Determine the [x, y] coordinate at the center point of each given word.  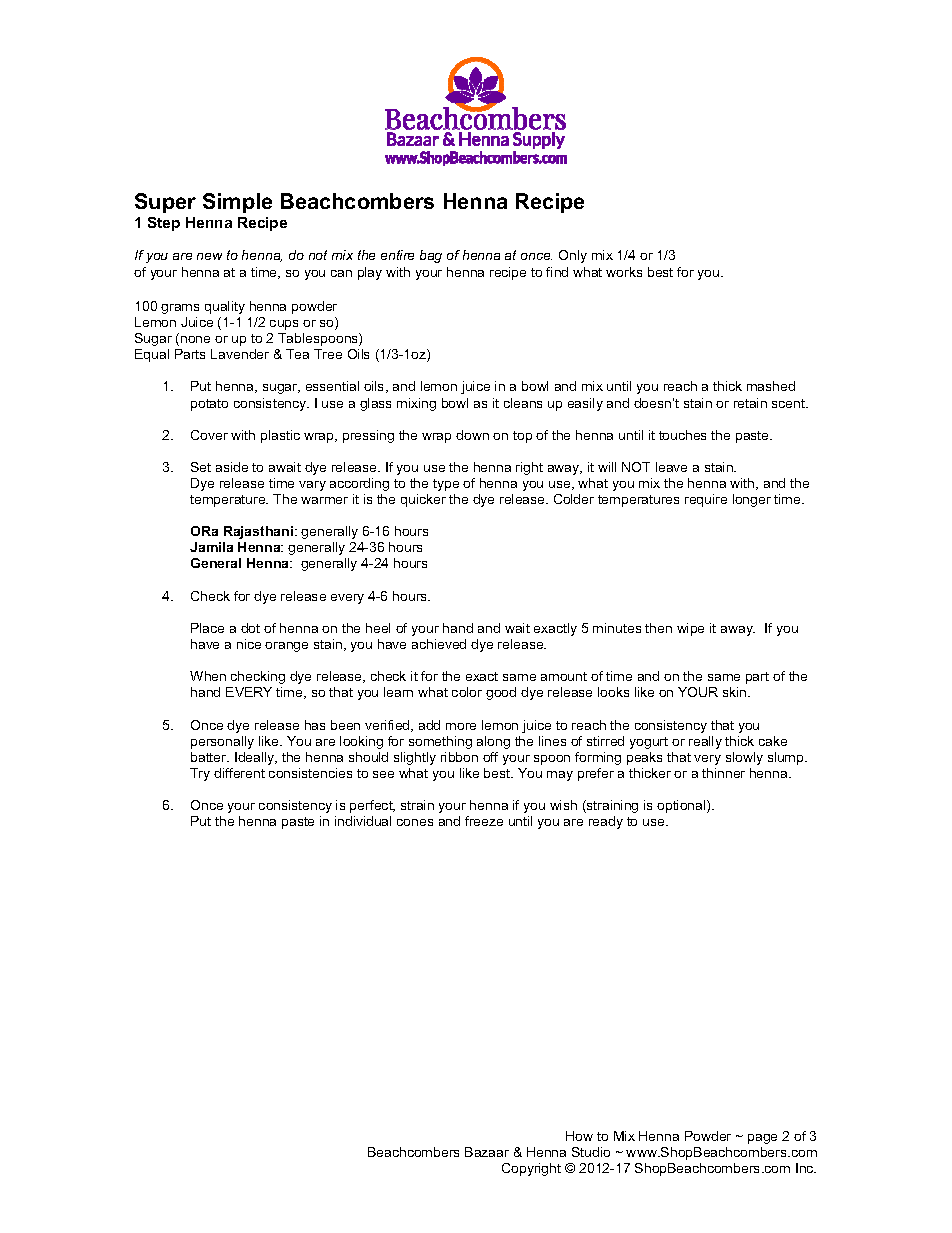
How [579, 1136]
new [209, 256]
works [624, 272]
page [762, 1139]
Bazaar [487, 1152]
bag [431, 256]
